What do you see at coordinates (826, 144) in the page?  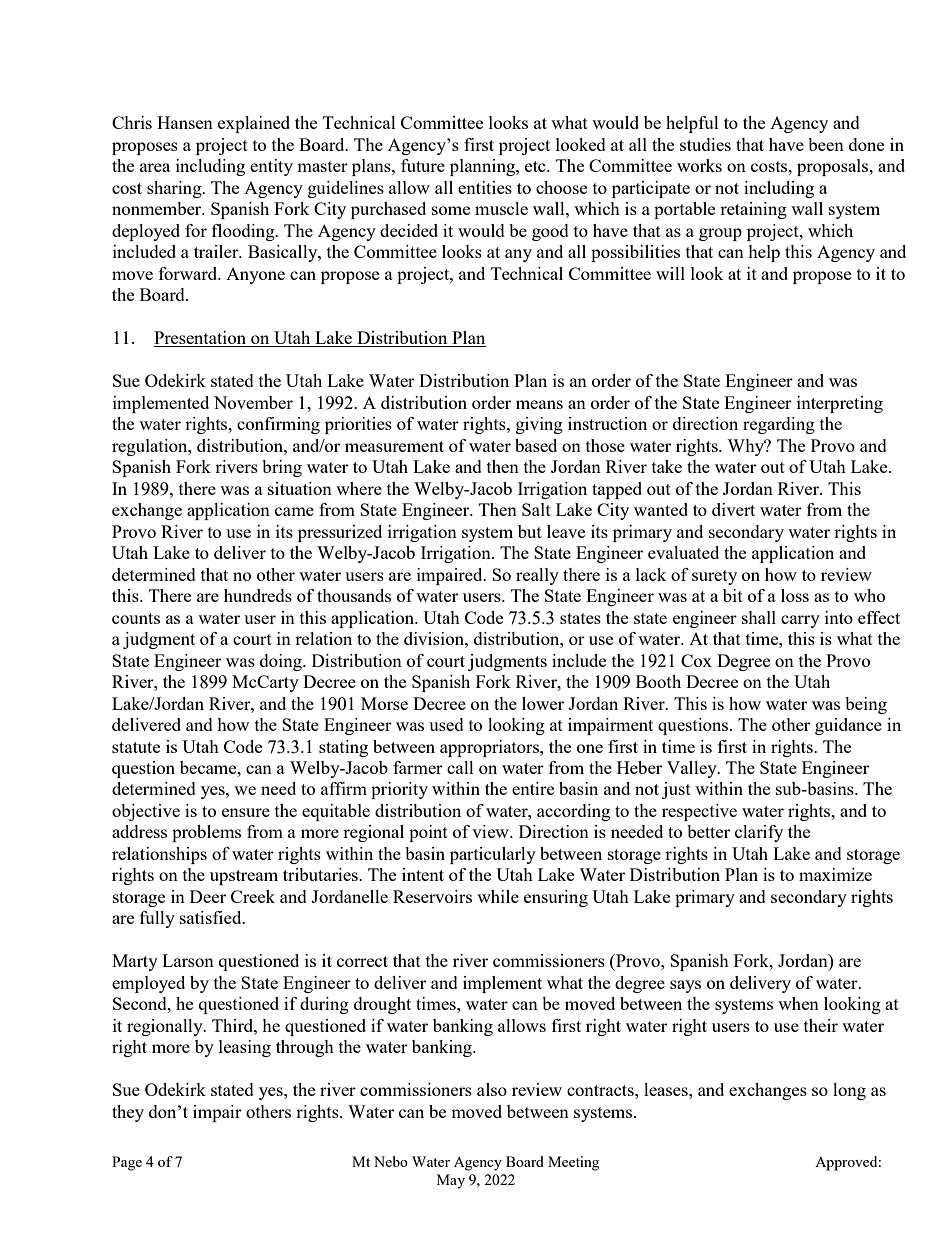 I see `been` at bounding box center [826, 144].
